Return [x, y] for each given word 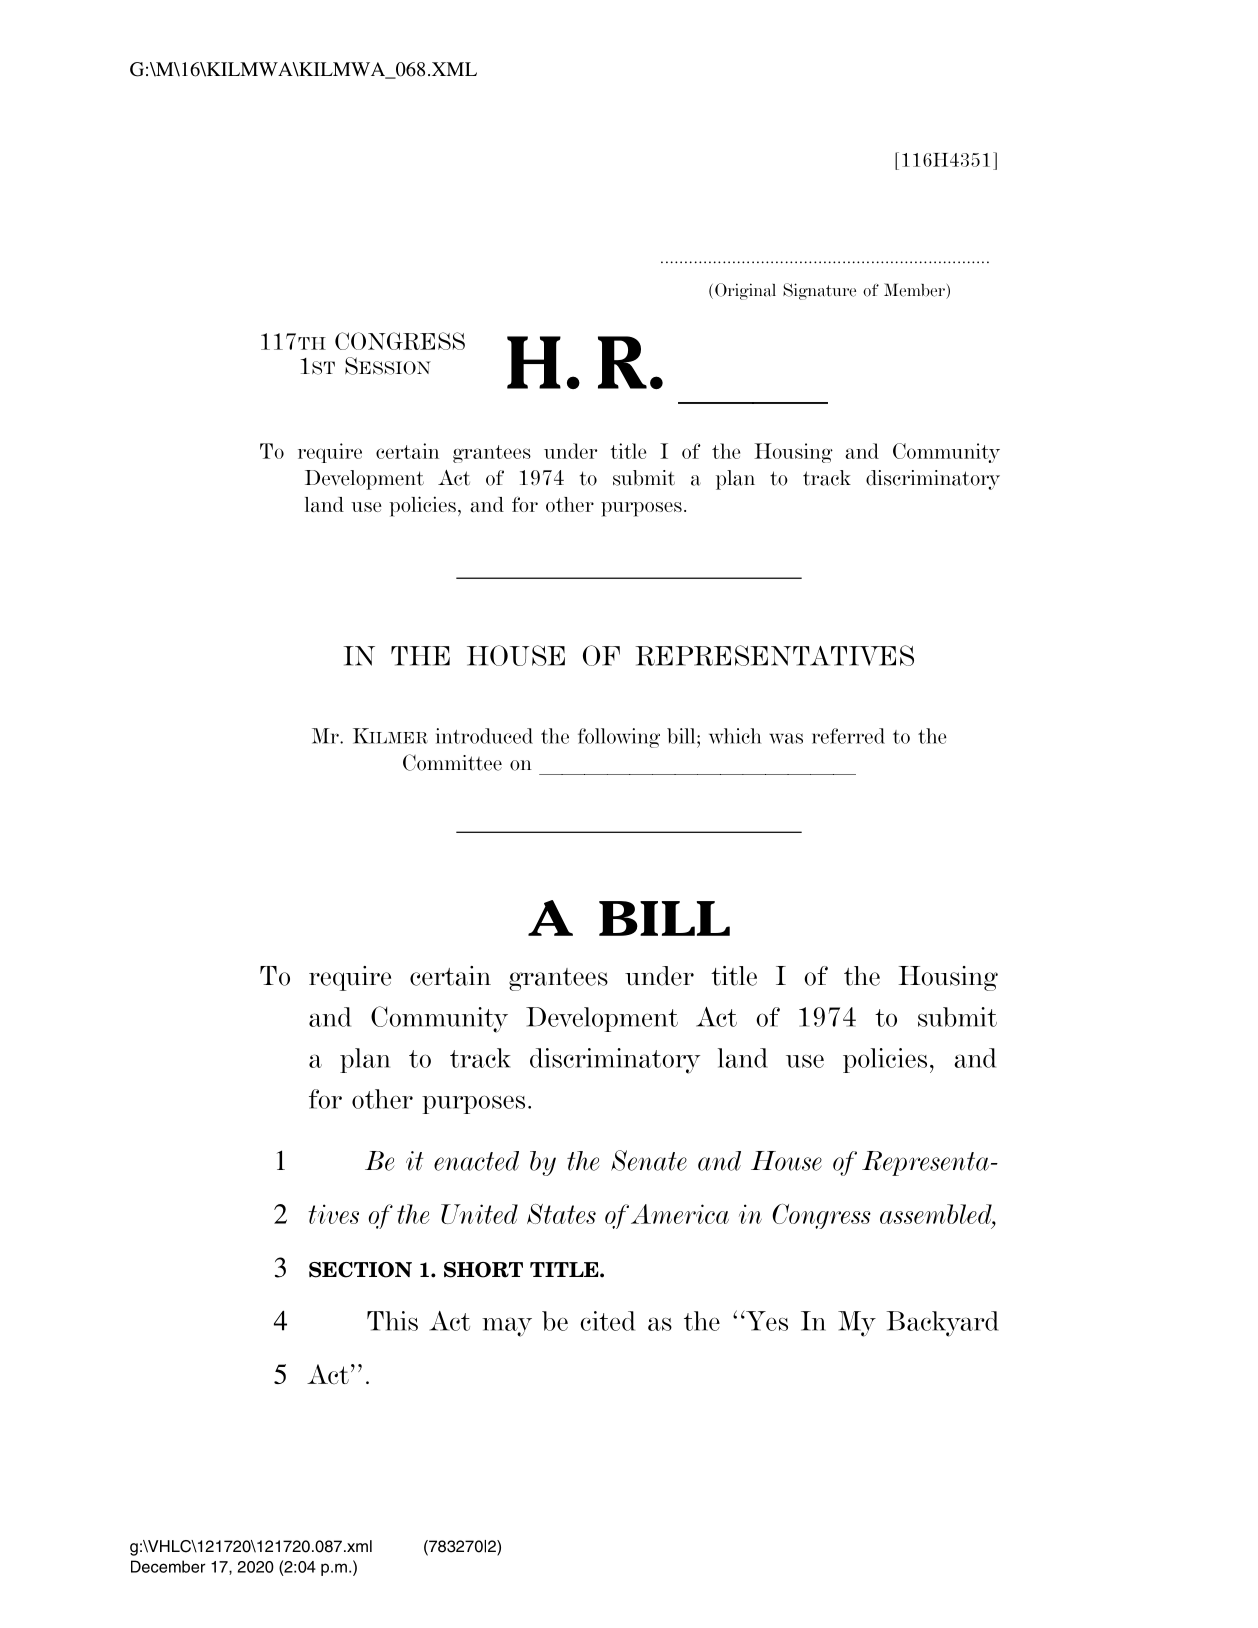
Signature [819, 291]
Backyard [943, 1324]
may [507, 1327]
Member [915, 291]
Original [745, 291]
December [168, 1566]
